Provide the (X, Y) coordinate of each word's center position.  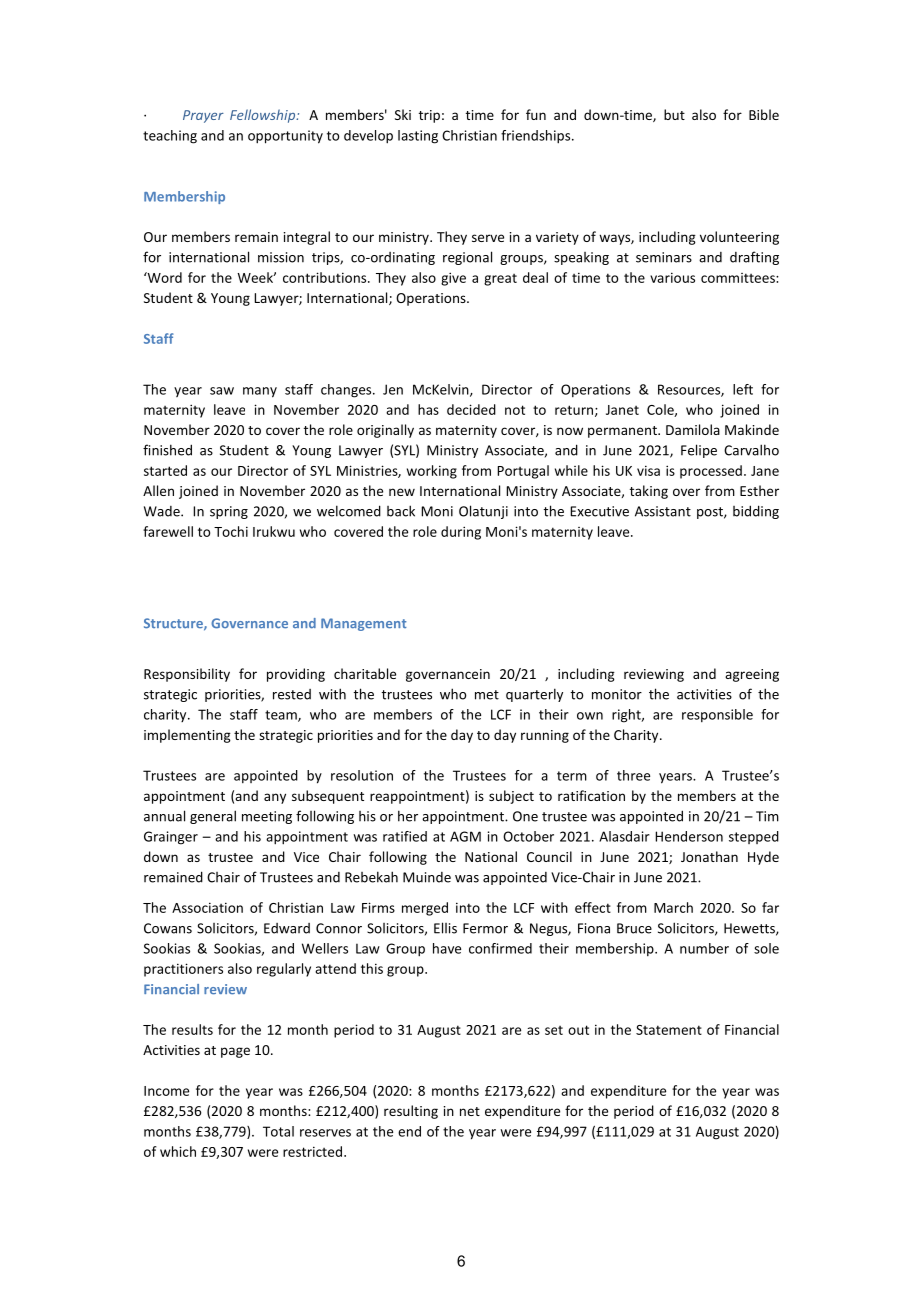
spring (229, 512)
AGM (465, 836)
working (432, 472)
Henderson (689, 836)
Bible (764, 114)
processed (711, 472)
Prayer (203, 116)
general (213, 817)
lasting (418, 137)
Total (278, 1131)
